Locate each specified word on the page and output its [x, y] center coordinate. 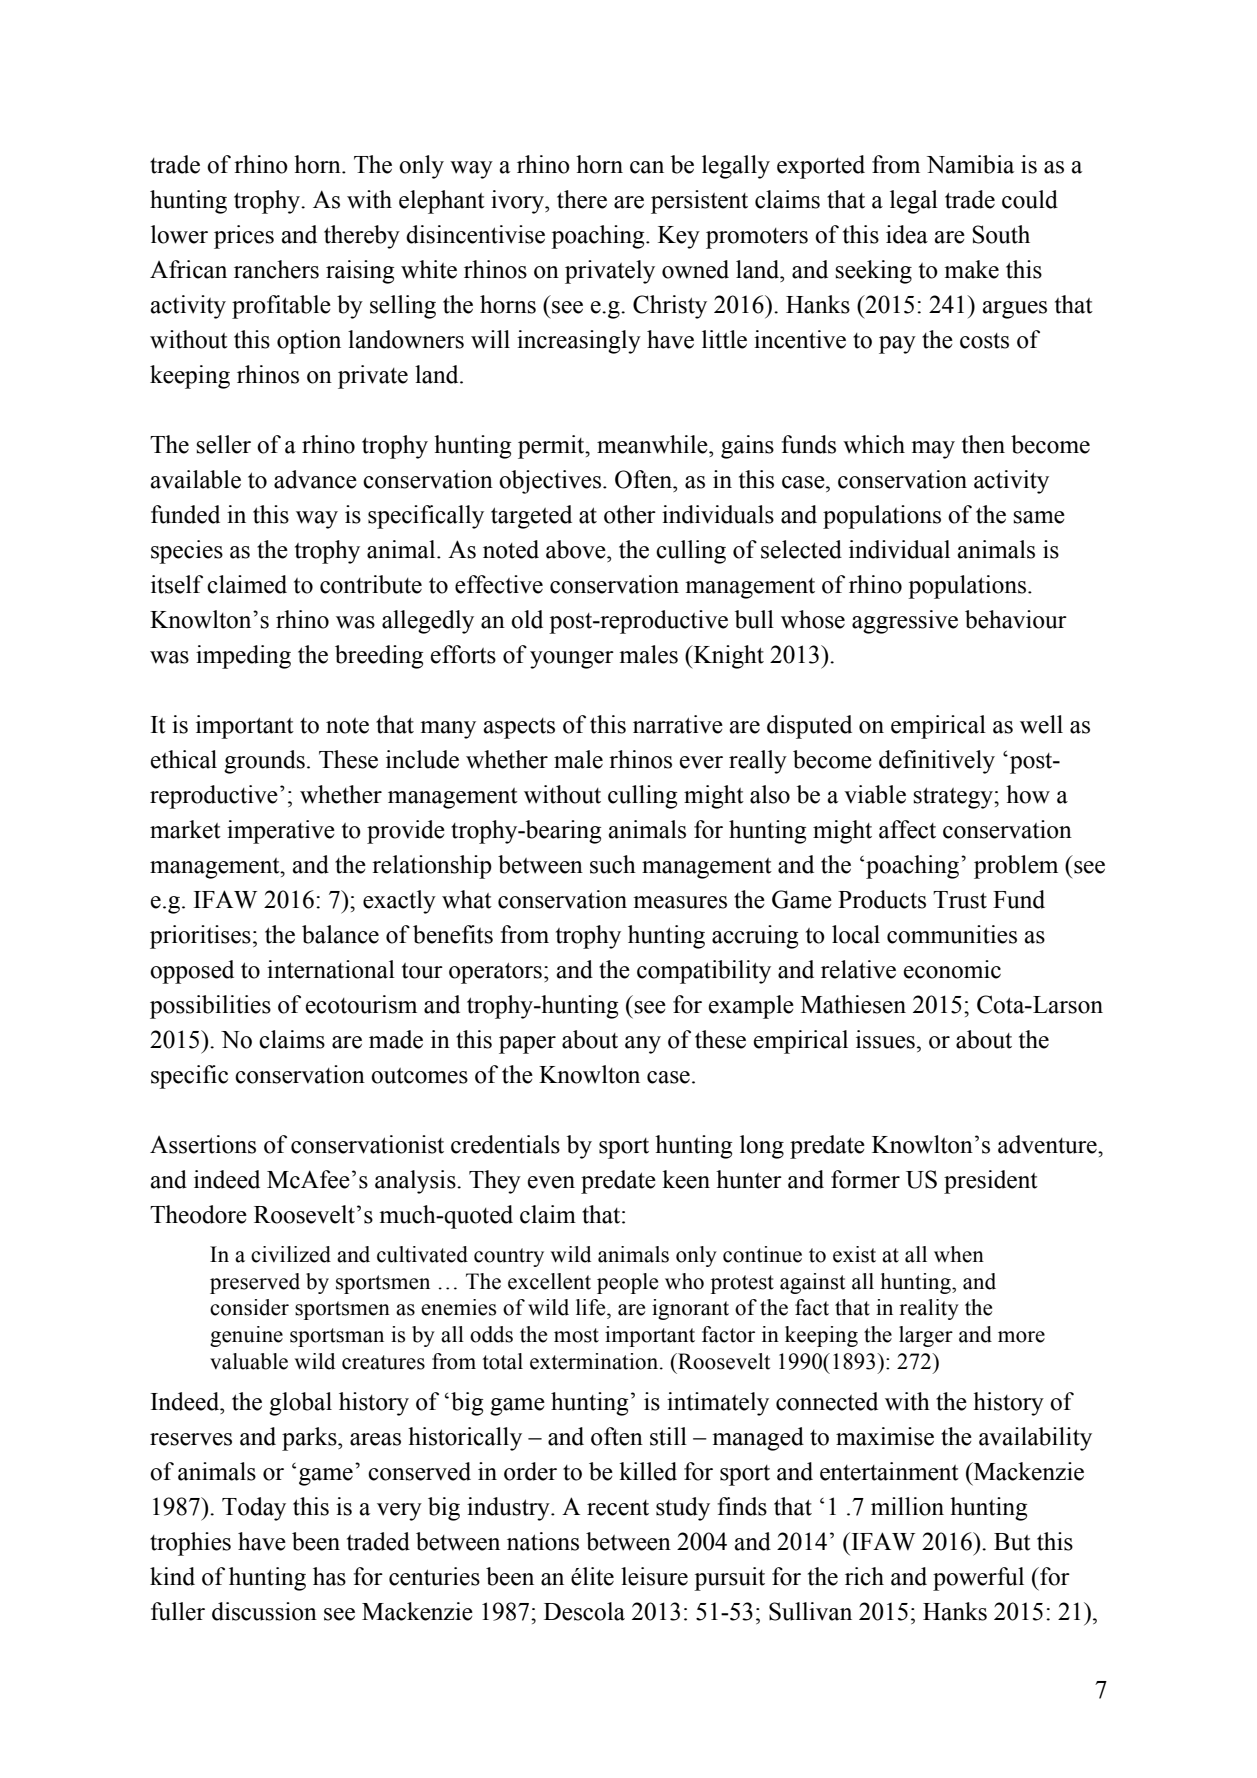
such [613, 864]
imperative [281, 832]
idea [907, 234]
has [329, 1576]
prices [244, 237]
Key [679, 237]
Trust [960, 900]
